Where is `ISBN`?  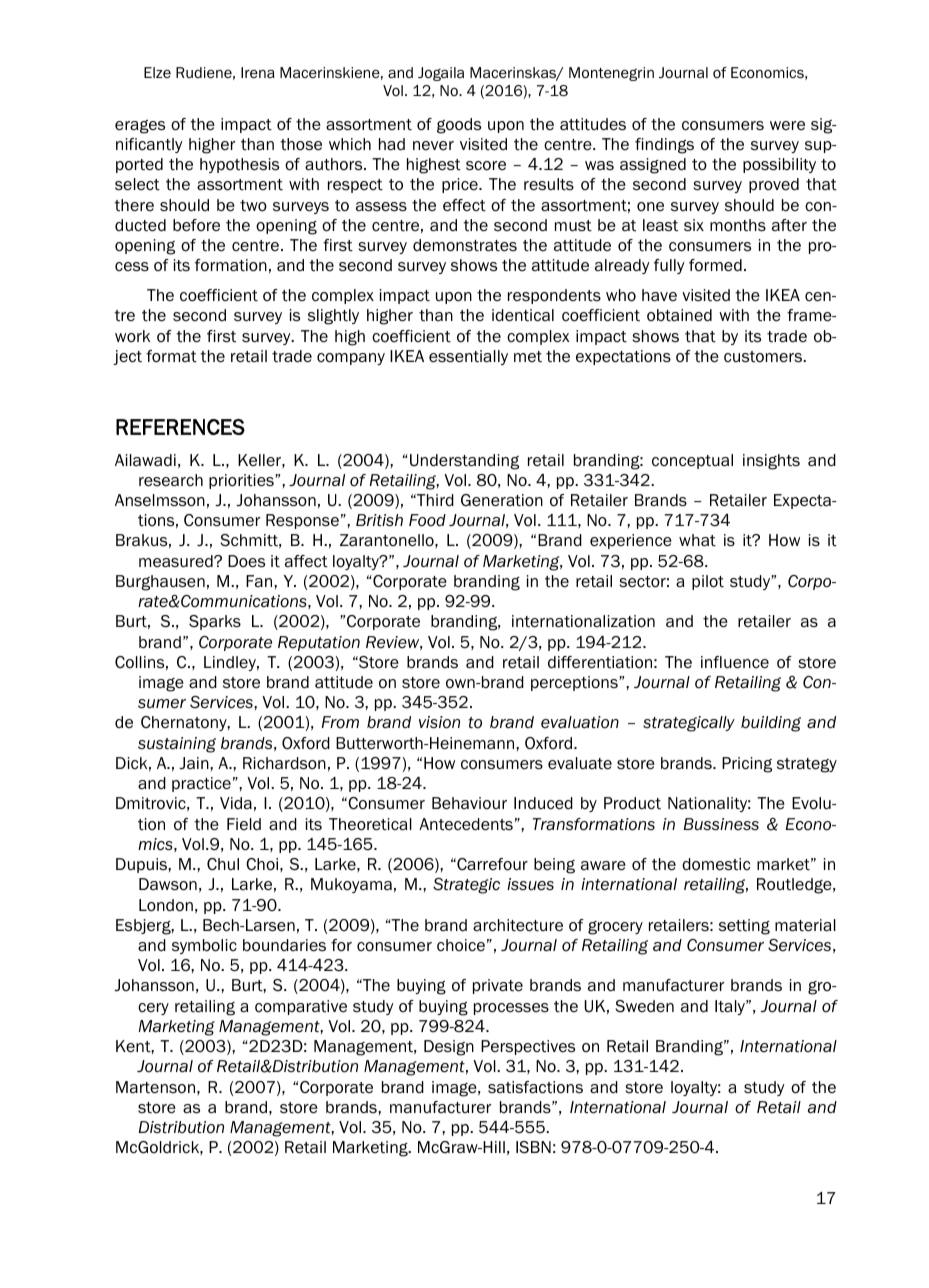 ISBN is located at coordinates (533, 1147).
